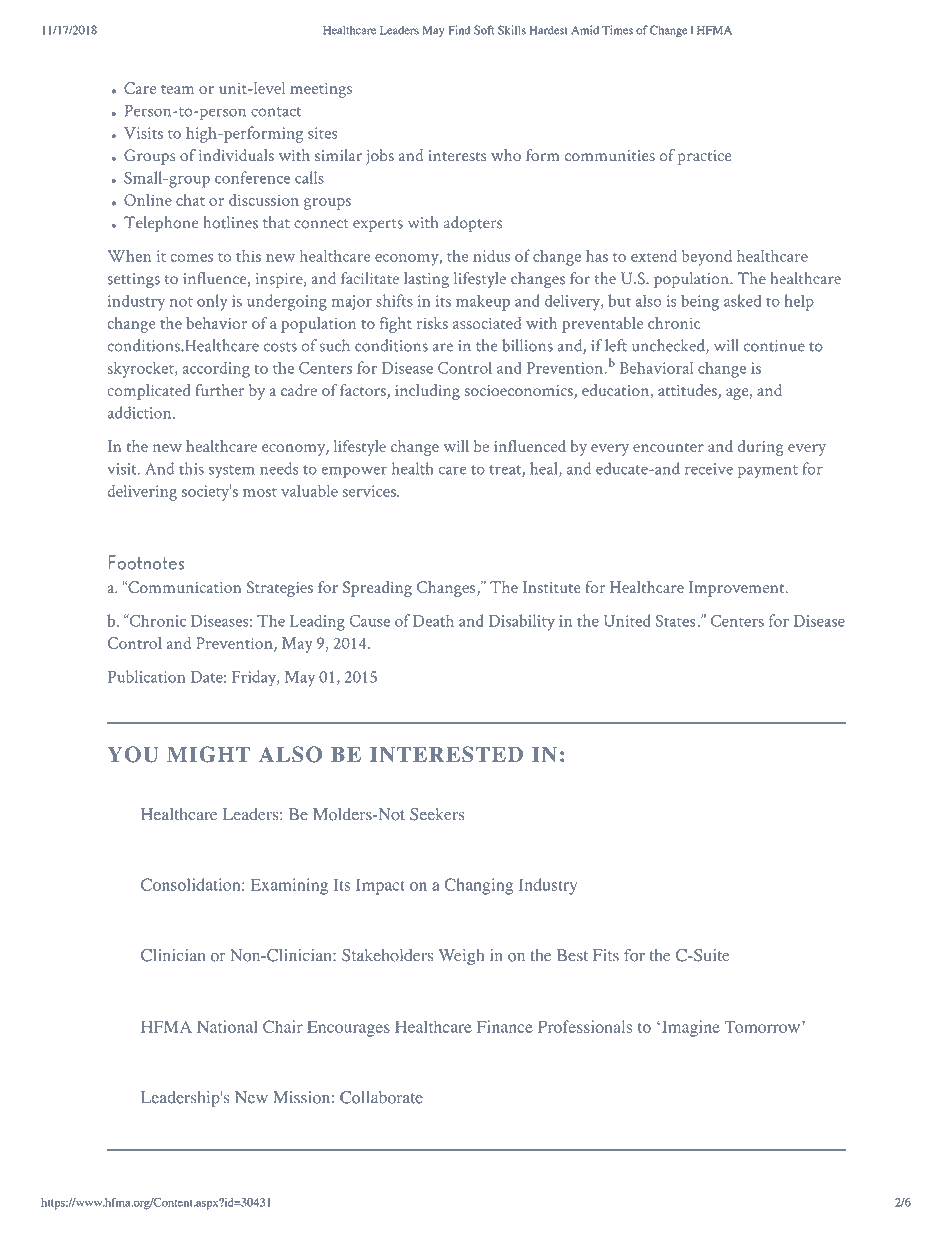 This document has height=1233, width=952. I want to click on States, so click(675, 621).
